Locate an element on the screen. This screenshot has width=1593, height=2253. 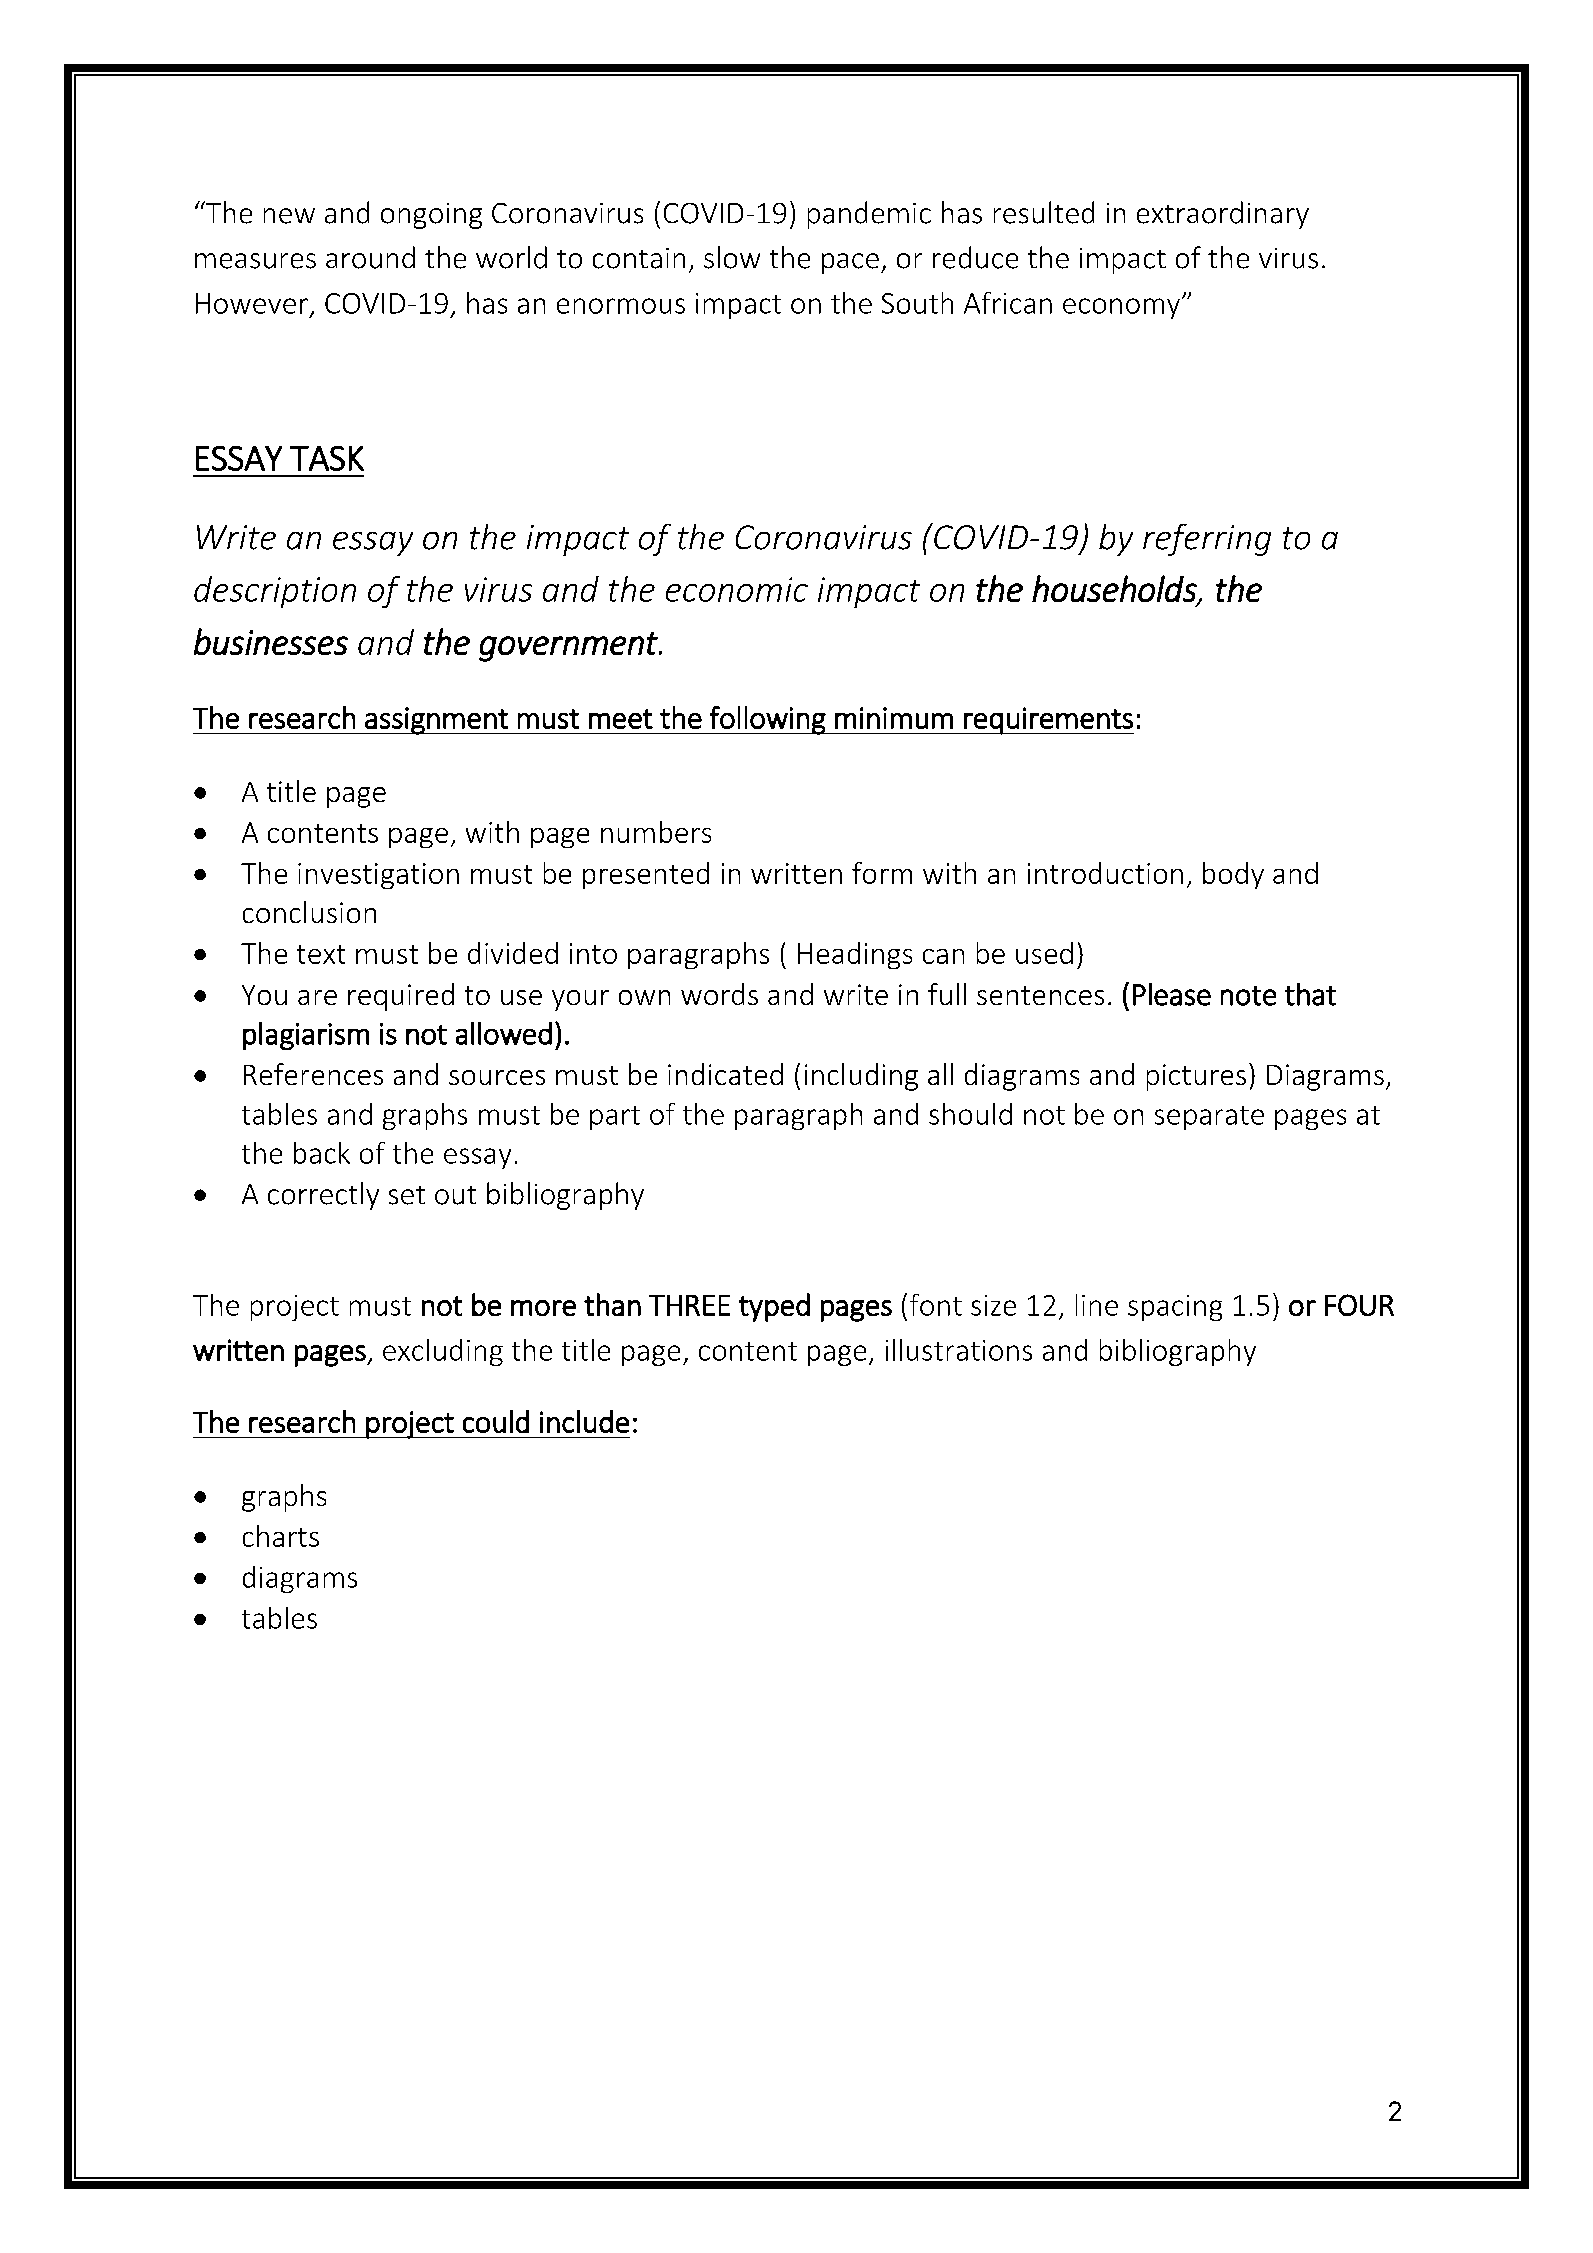
pace is located at coordinates (850, 263).
